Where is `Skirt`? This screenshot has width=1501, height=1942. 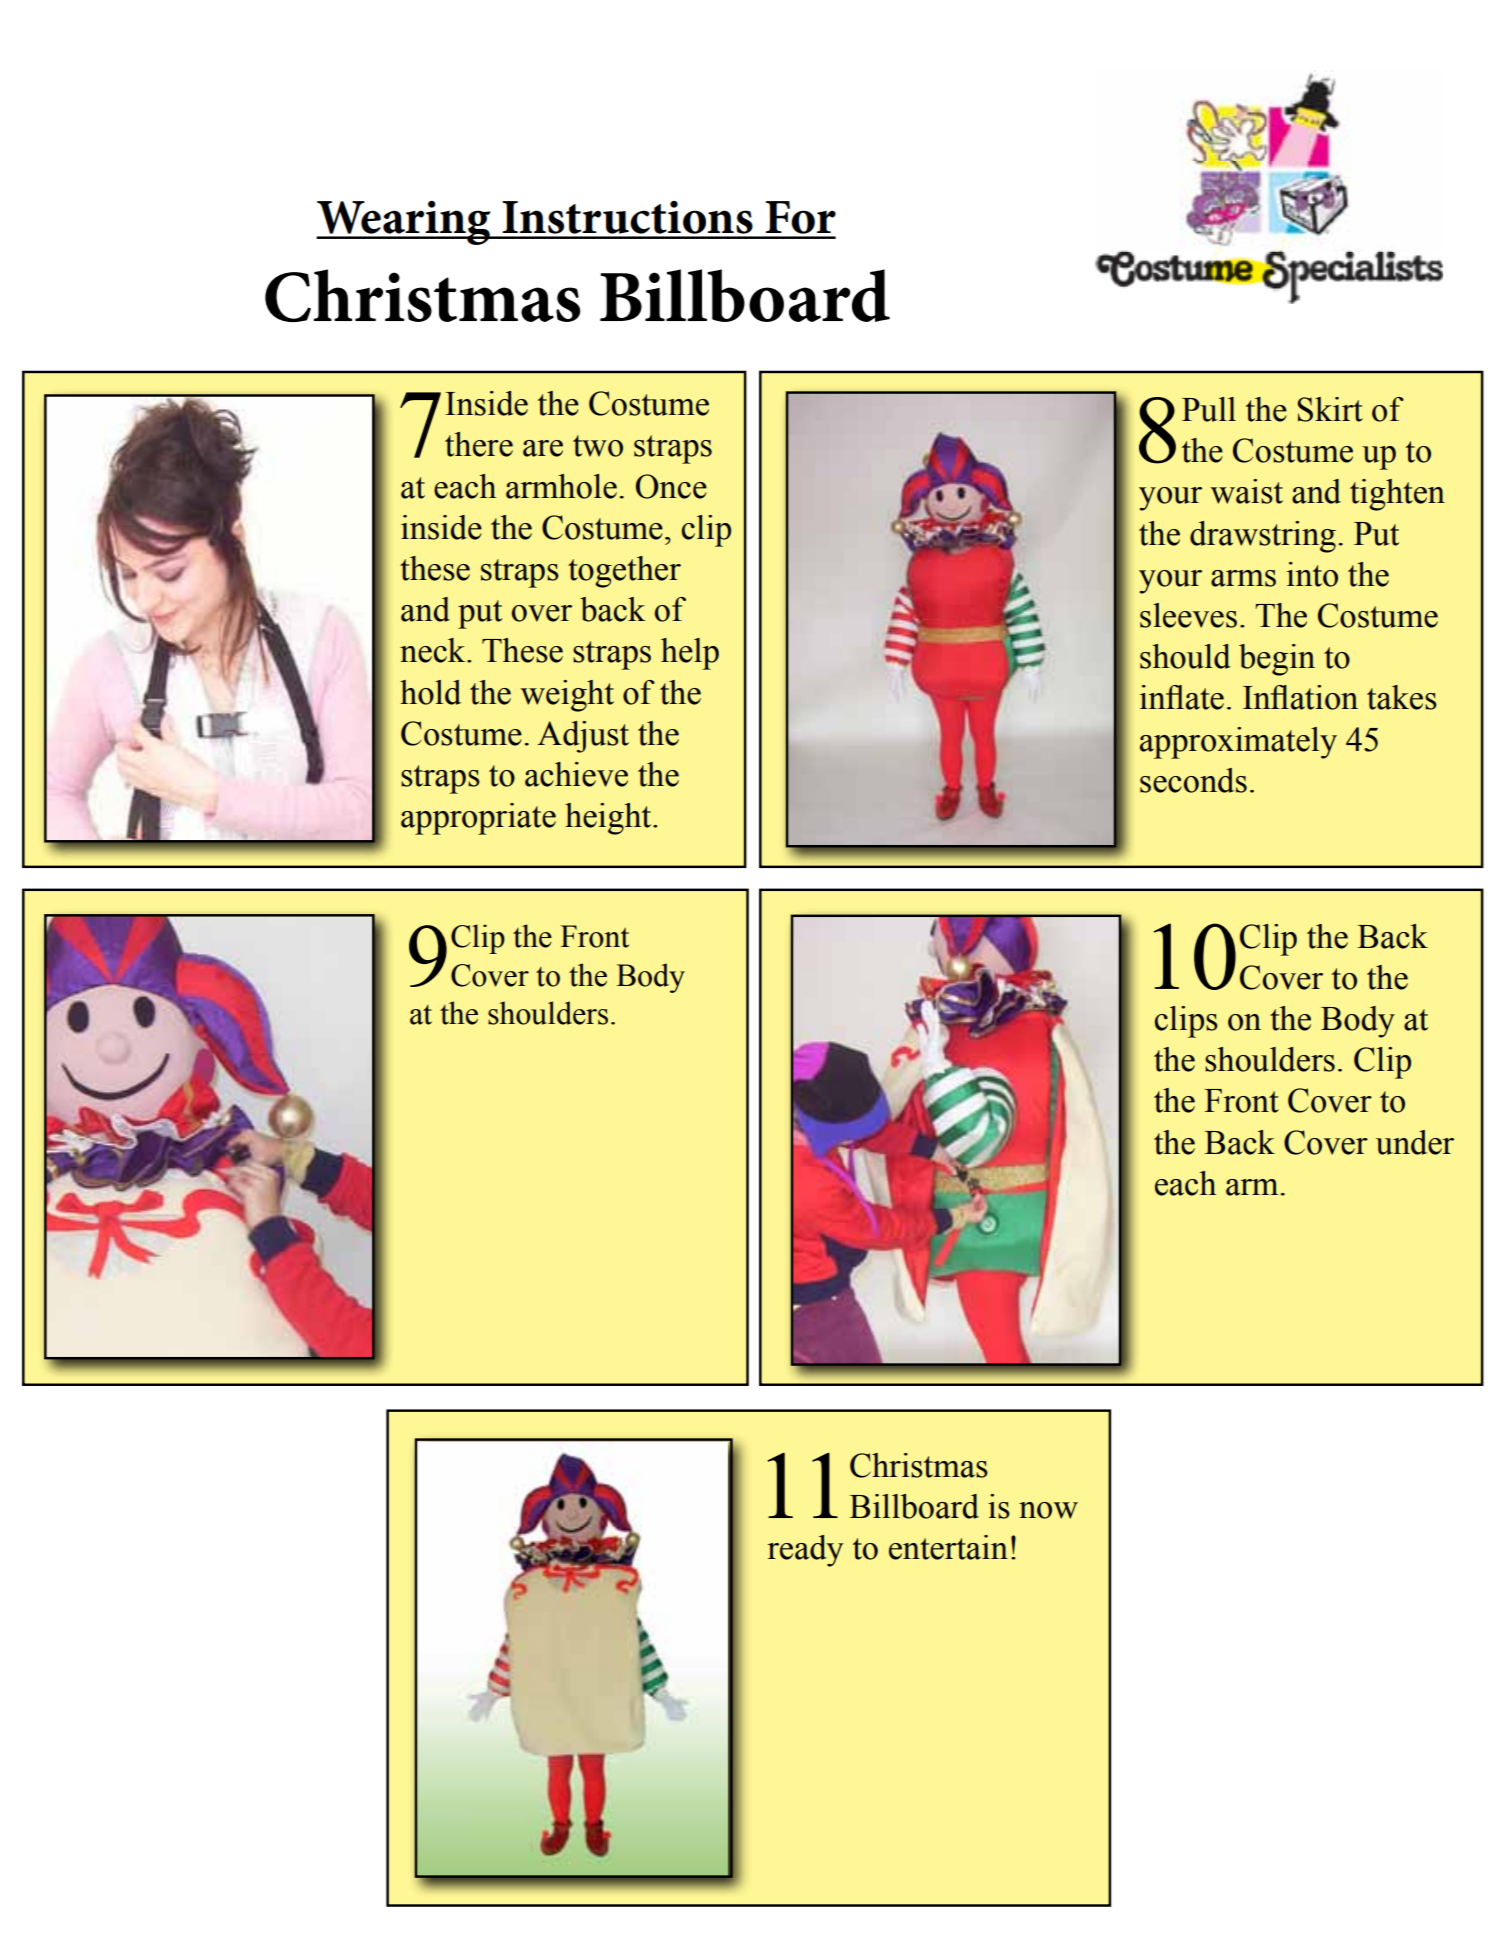 Skirt is located at coordinates (1330, 409).
